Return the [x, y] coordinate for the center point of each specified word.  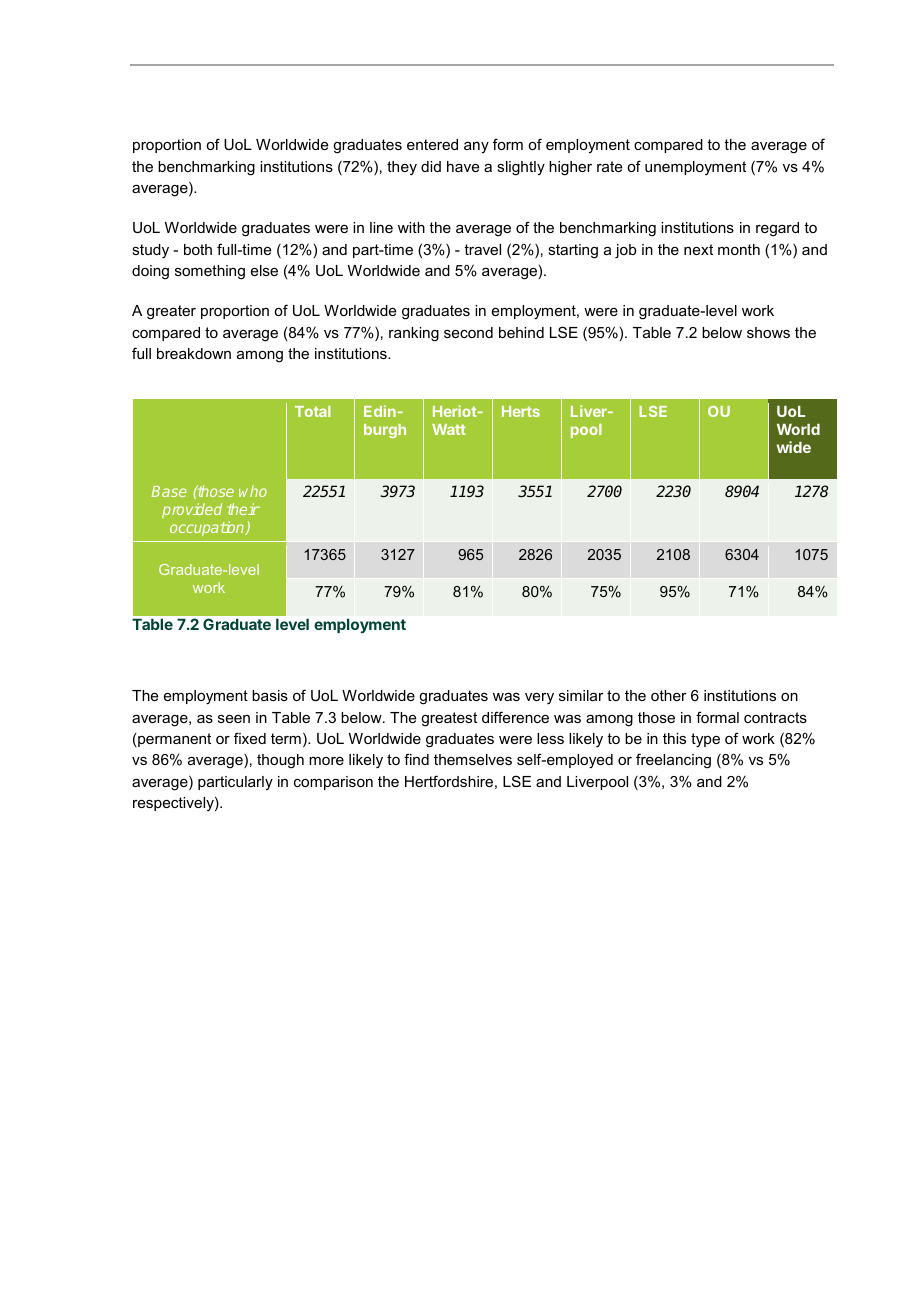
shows [768, 332]
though [280, 761]
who [253, 491]
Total [313, 411]
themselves [473, 759]
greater [171, 312]
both [198, 249]
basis [270, 695]
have [463, 166]
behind [521, 332]
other [669, 695]
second [468, 332]
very [539, 699]
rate [609, 166]
